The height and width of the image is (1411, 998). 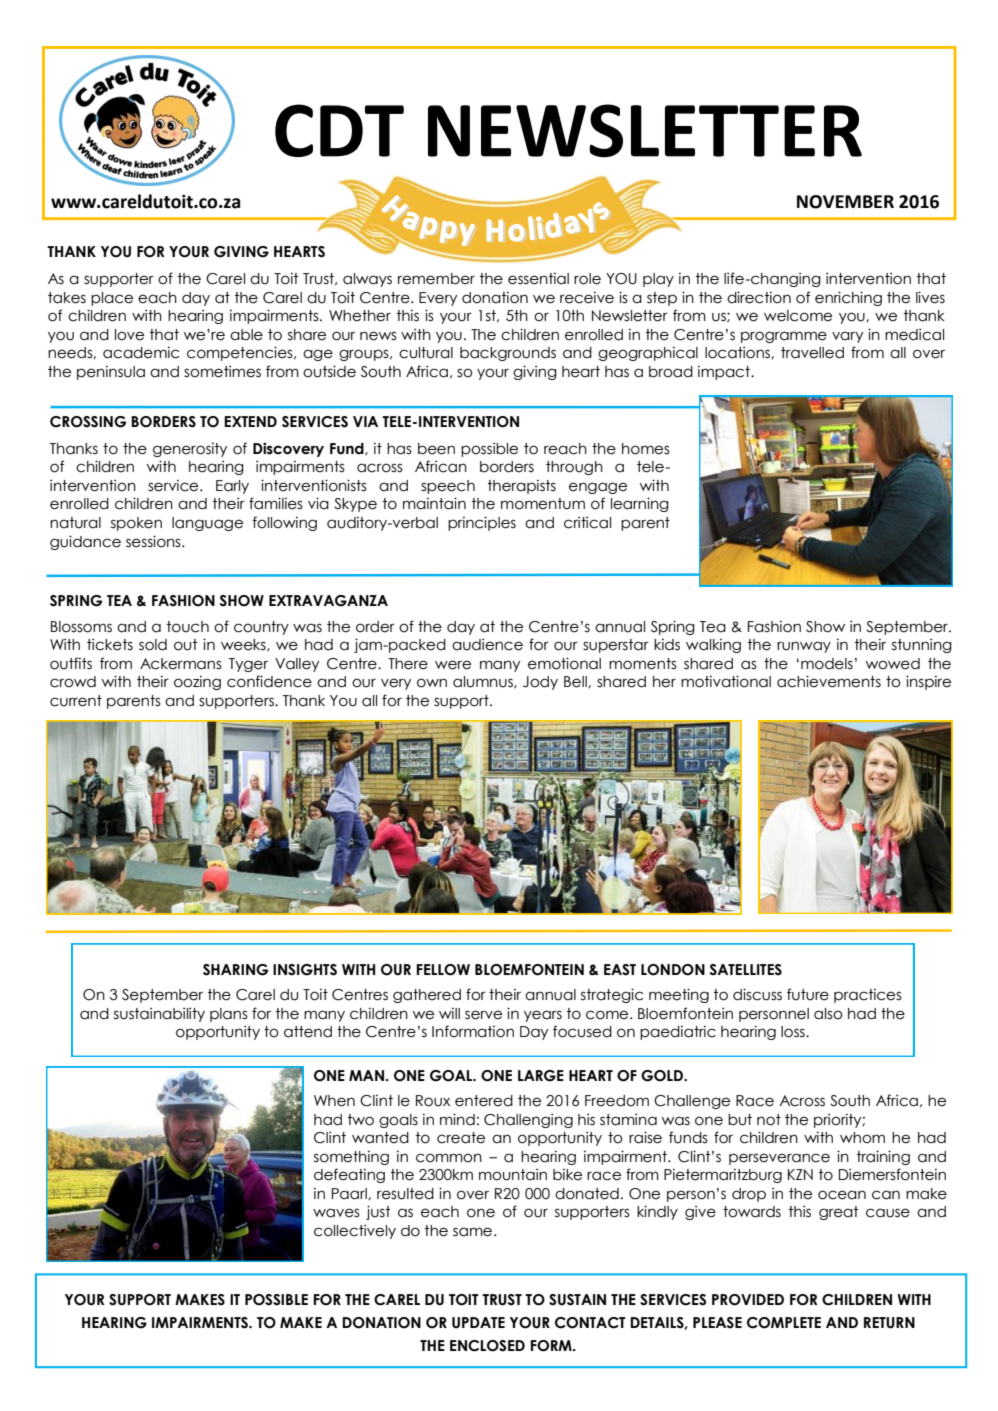 What do you see at coordinates (229, 1015) in the image?
I see `plans` at bounding box center [229, 1015].
